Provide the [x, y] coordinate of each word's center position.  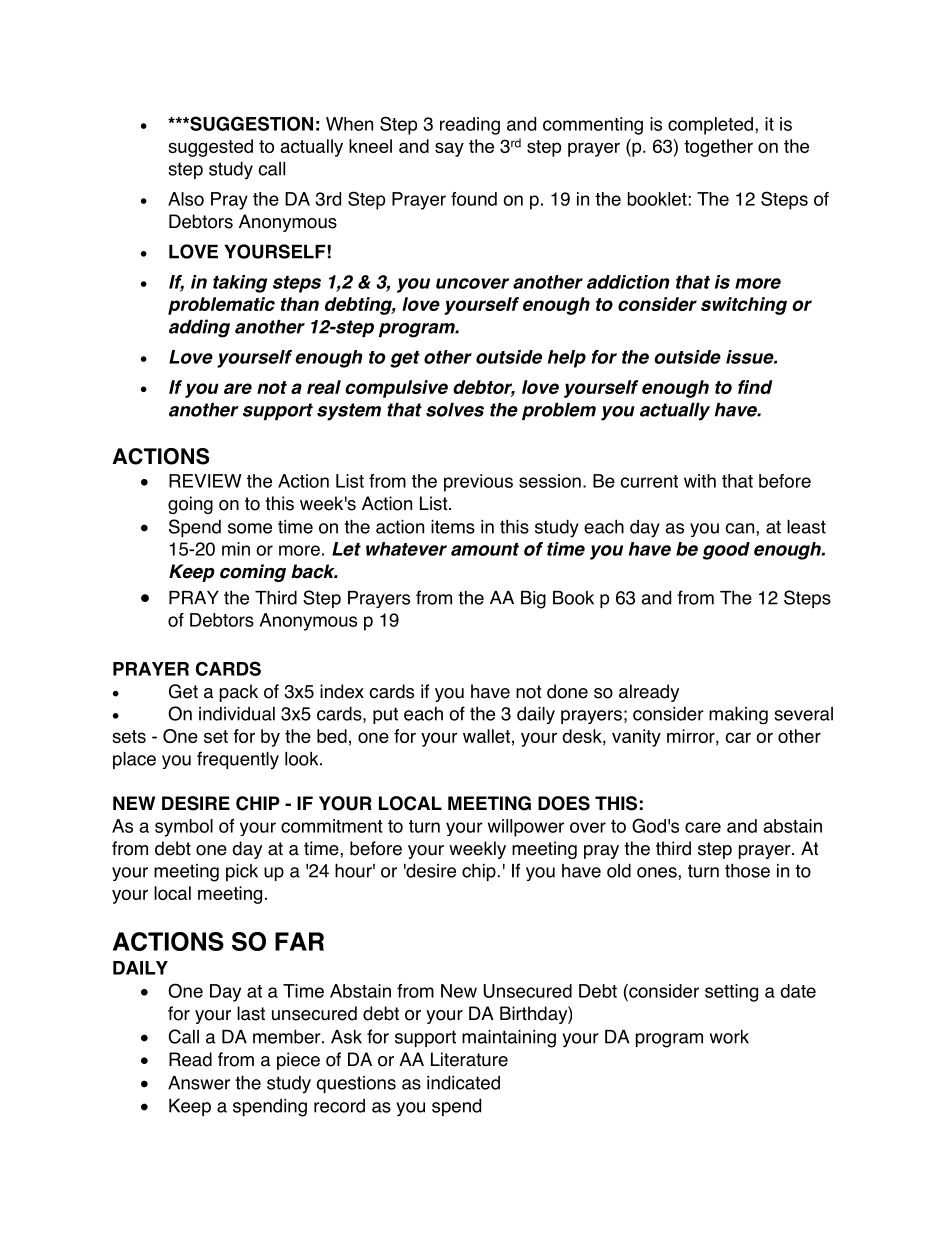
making [738, 715]
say [449, 149]
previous [478, 483]
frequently [238, 760]
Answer [199, 1083]
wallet [486, 736]
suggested [210, 148]
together [718, 148]
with [700, 481]
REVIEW [205, 481]
